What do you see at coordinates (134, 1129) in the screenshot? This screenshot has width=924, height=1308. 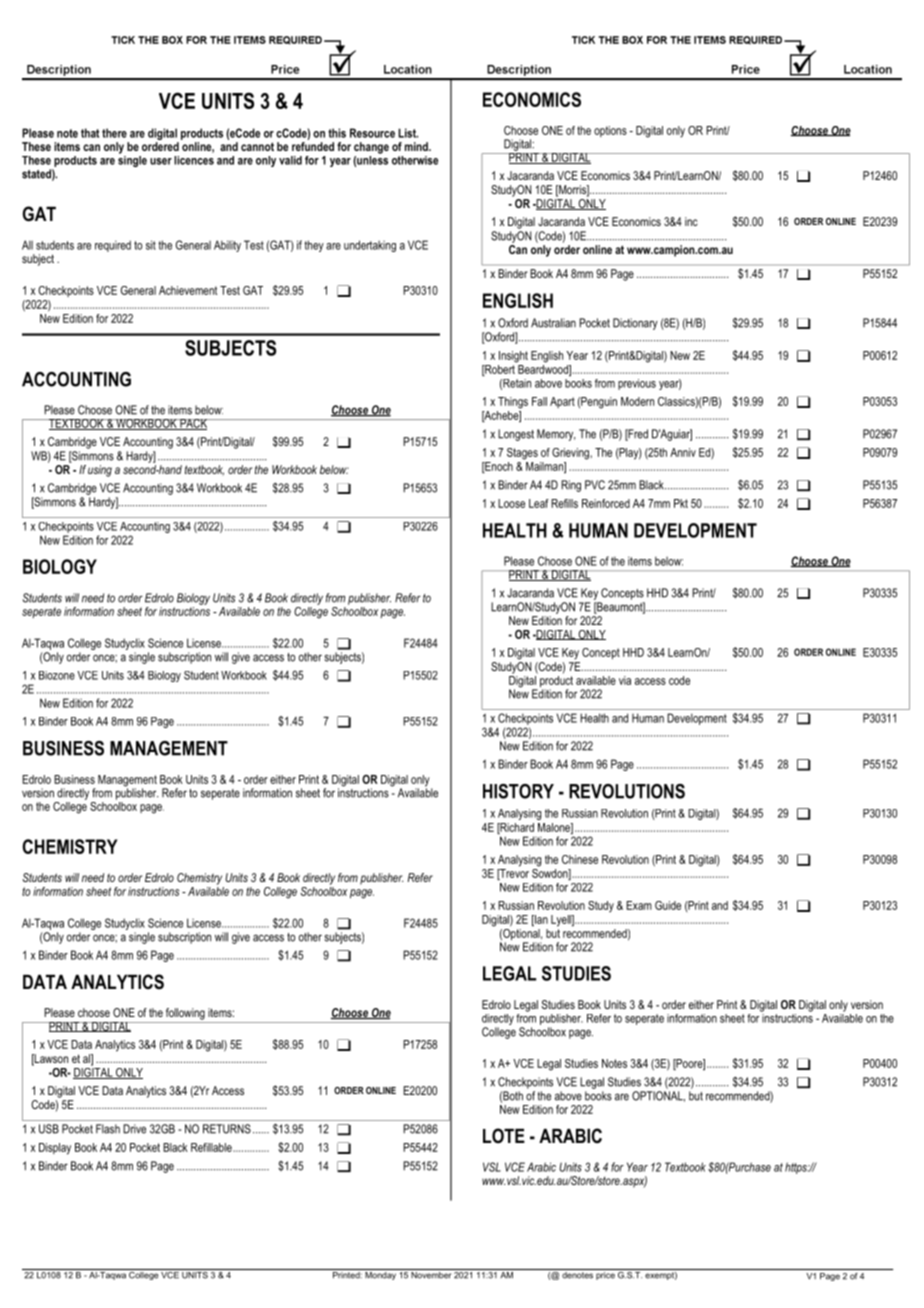 I see `Drive` at bounding box center [134, 1129].
